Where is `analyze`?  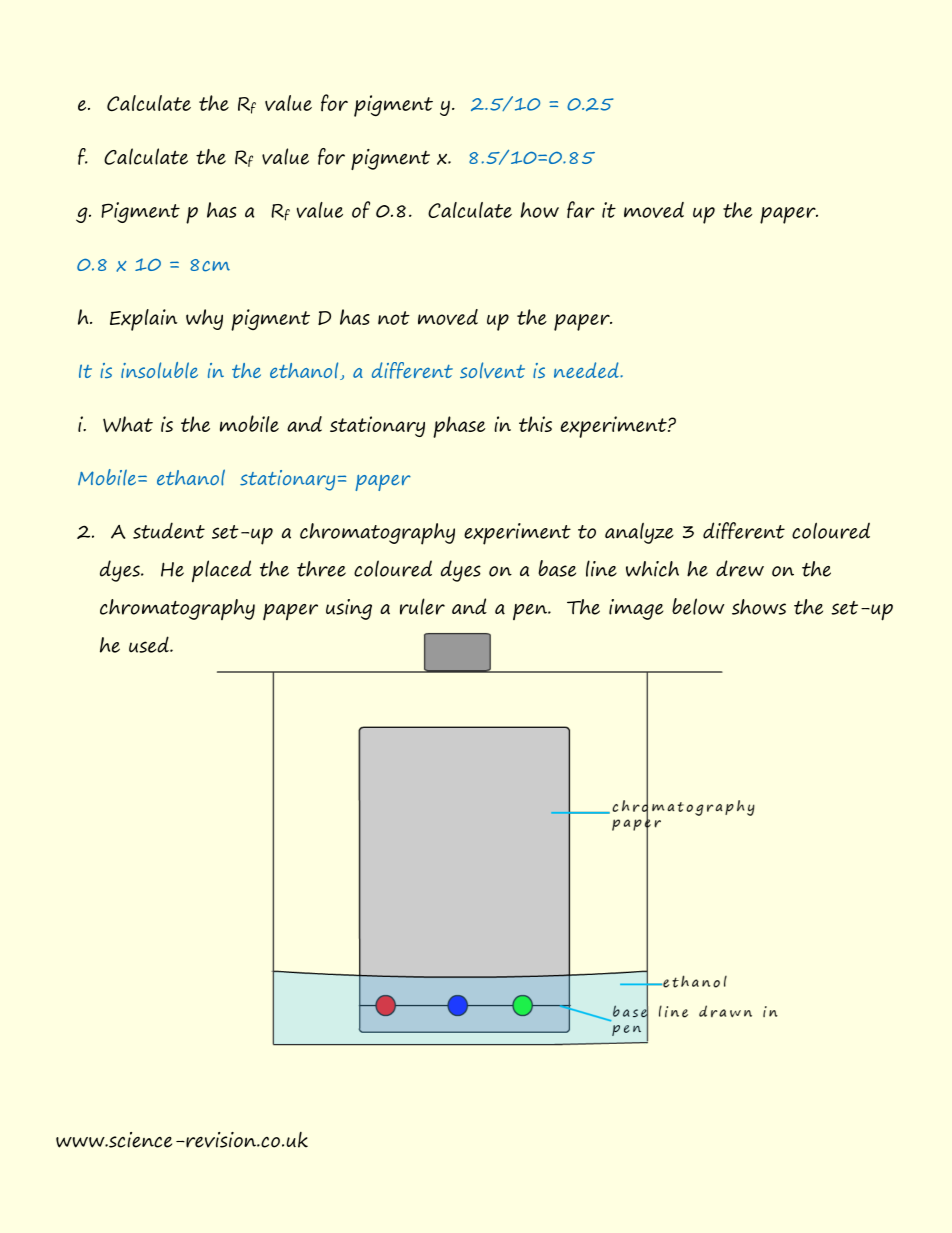 analyze is located at coordinates (639, 533).
